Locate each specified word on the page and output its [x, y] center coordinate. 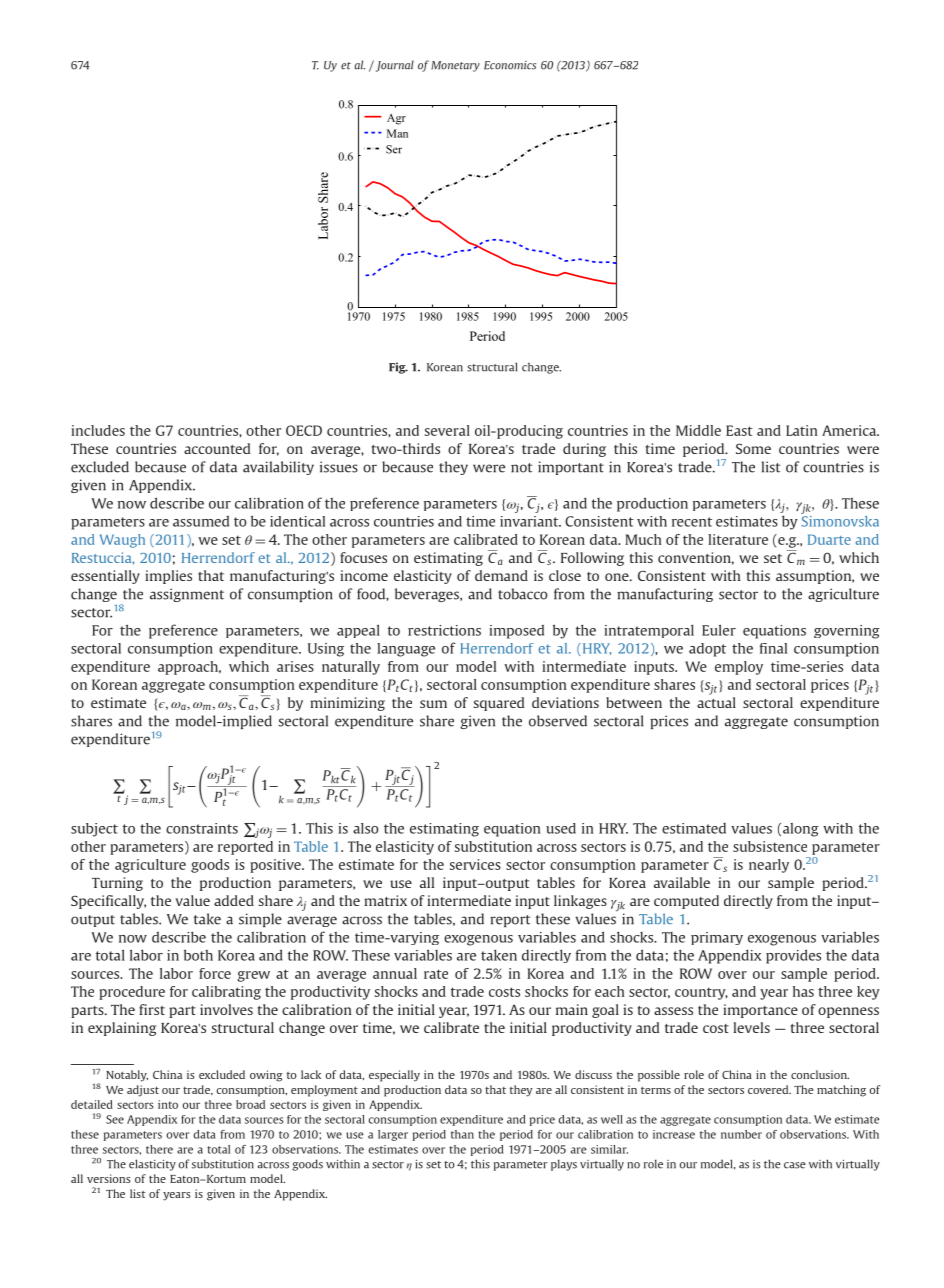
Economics [510, 65]
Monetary [455, 66]
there [159, 1149]
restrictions [444, 630]
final [773, 648]
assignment [187, 595]
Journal [393, 66]
